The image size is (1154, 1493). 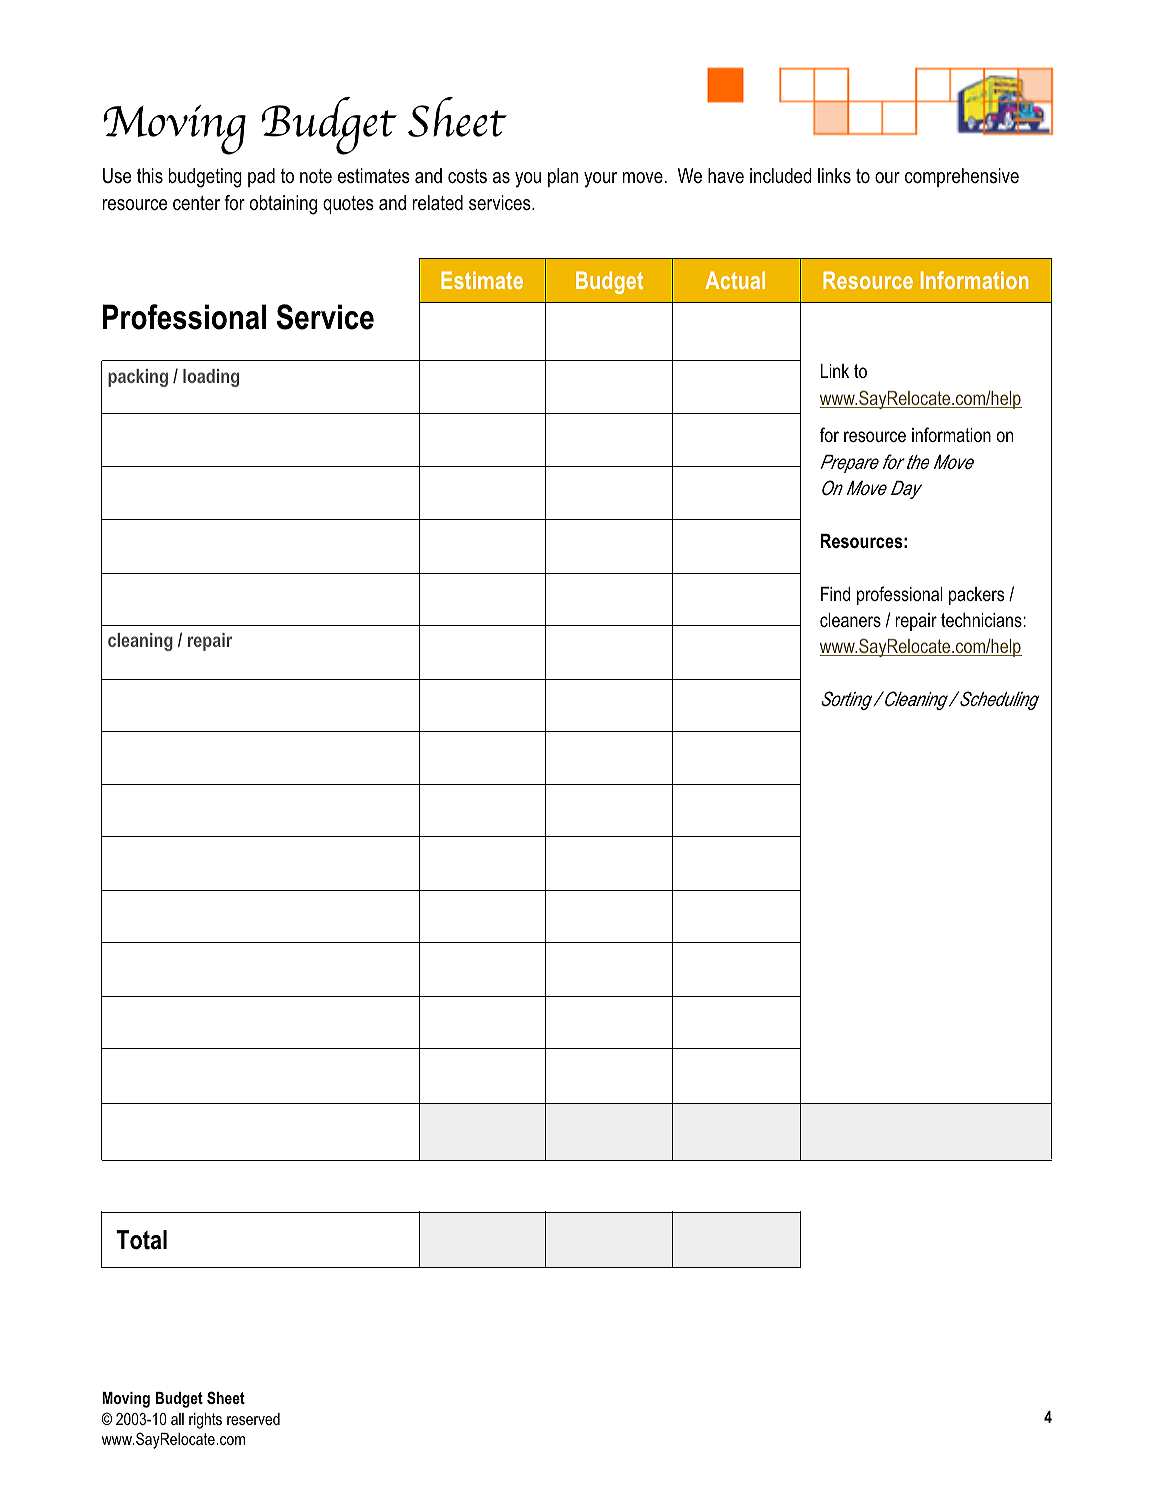 I want to click on reserved, so click(x=253, y=1419).
